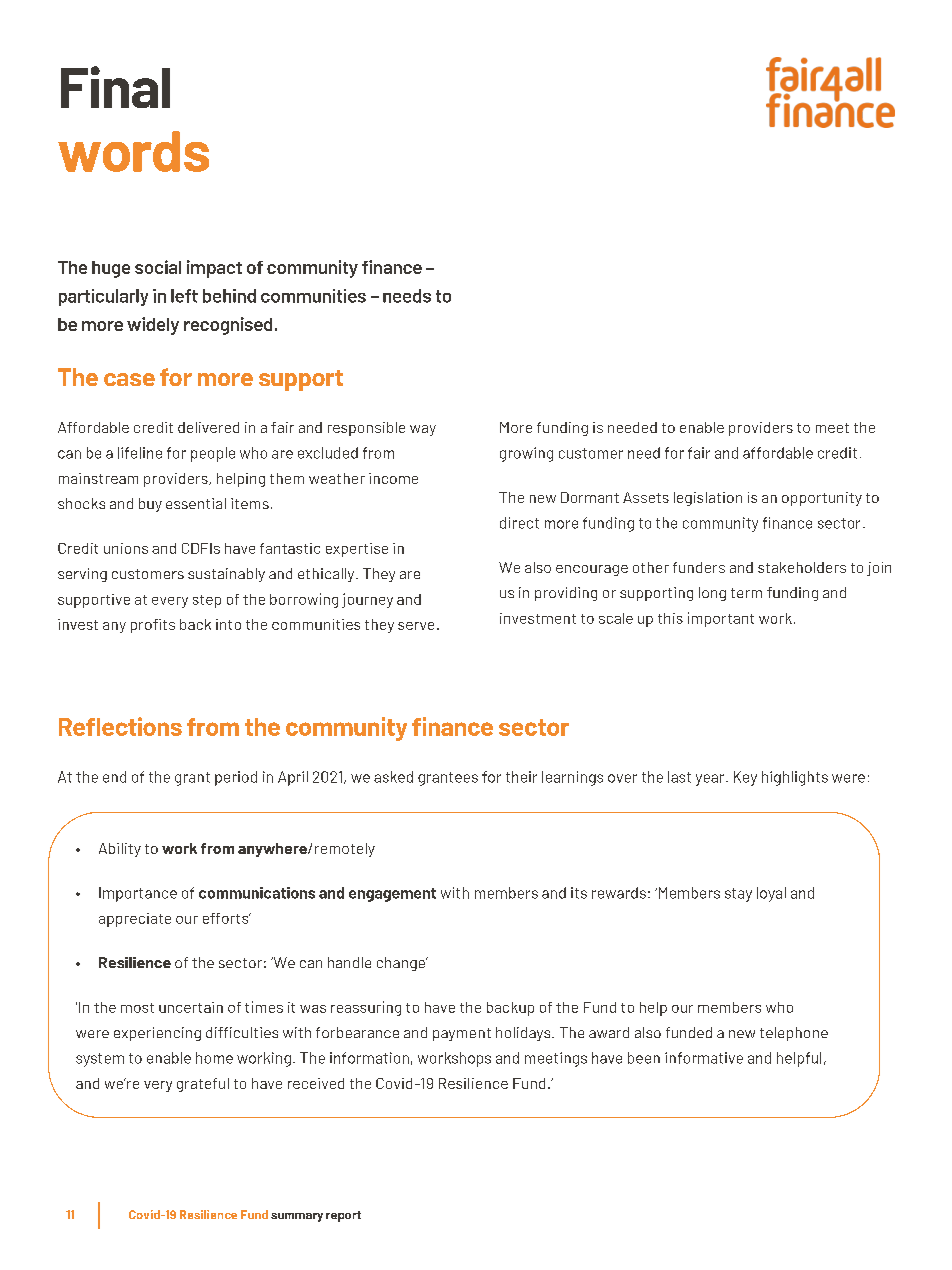  What do you see at coordinates (721, 619) in the screenshot?
I see `important` at bounding box center [721, 619].
